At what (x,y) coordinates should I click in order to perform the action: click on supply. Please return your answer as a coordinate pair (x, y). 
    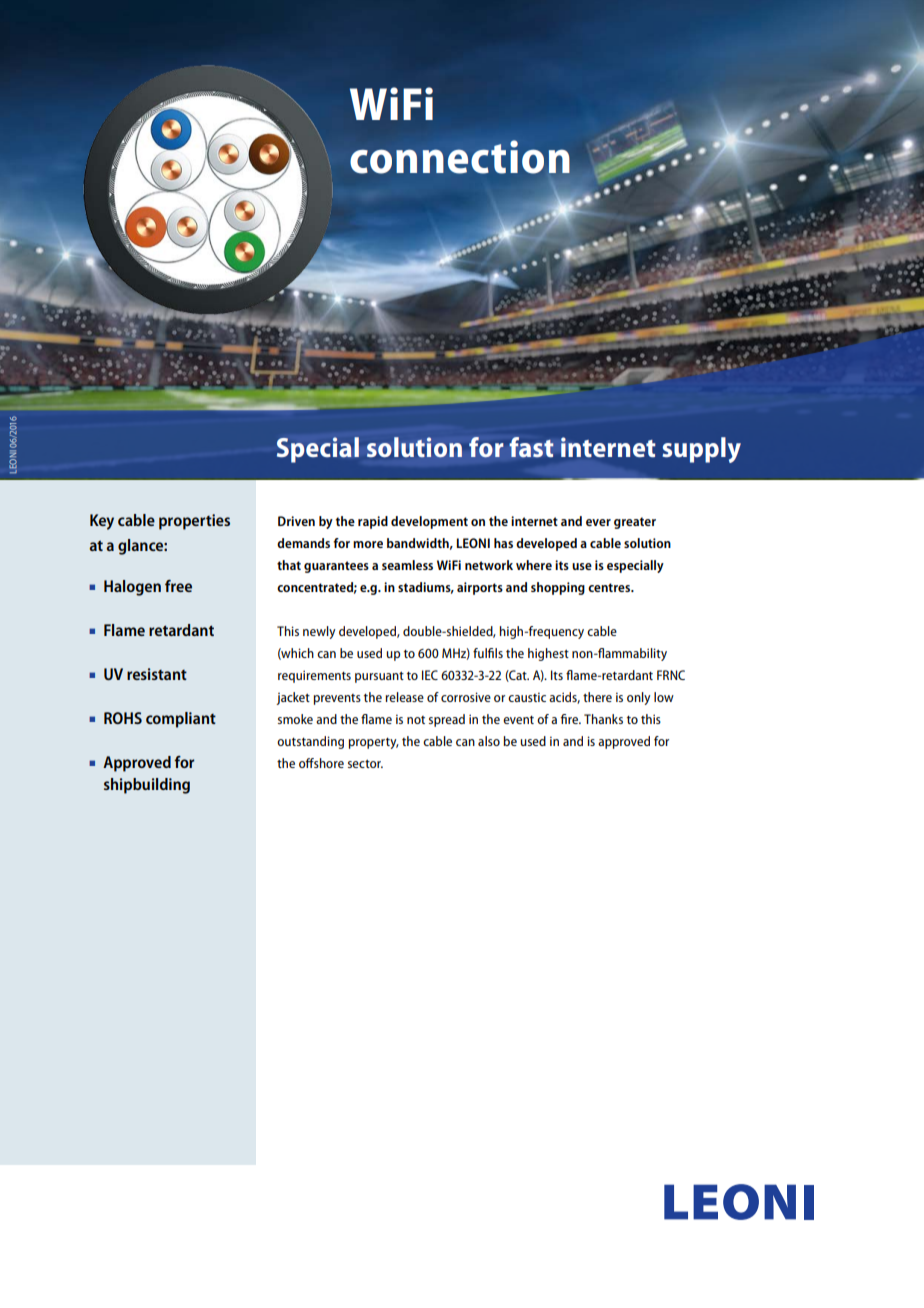
    Looking at the image, I should click on (701, 450).
